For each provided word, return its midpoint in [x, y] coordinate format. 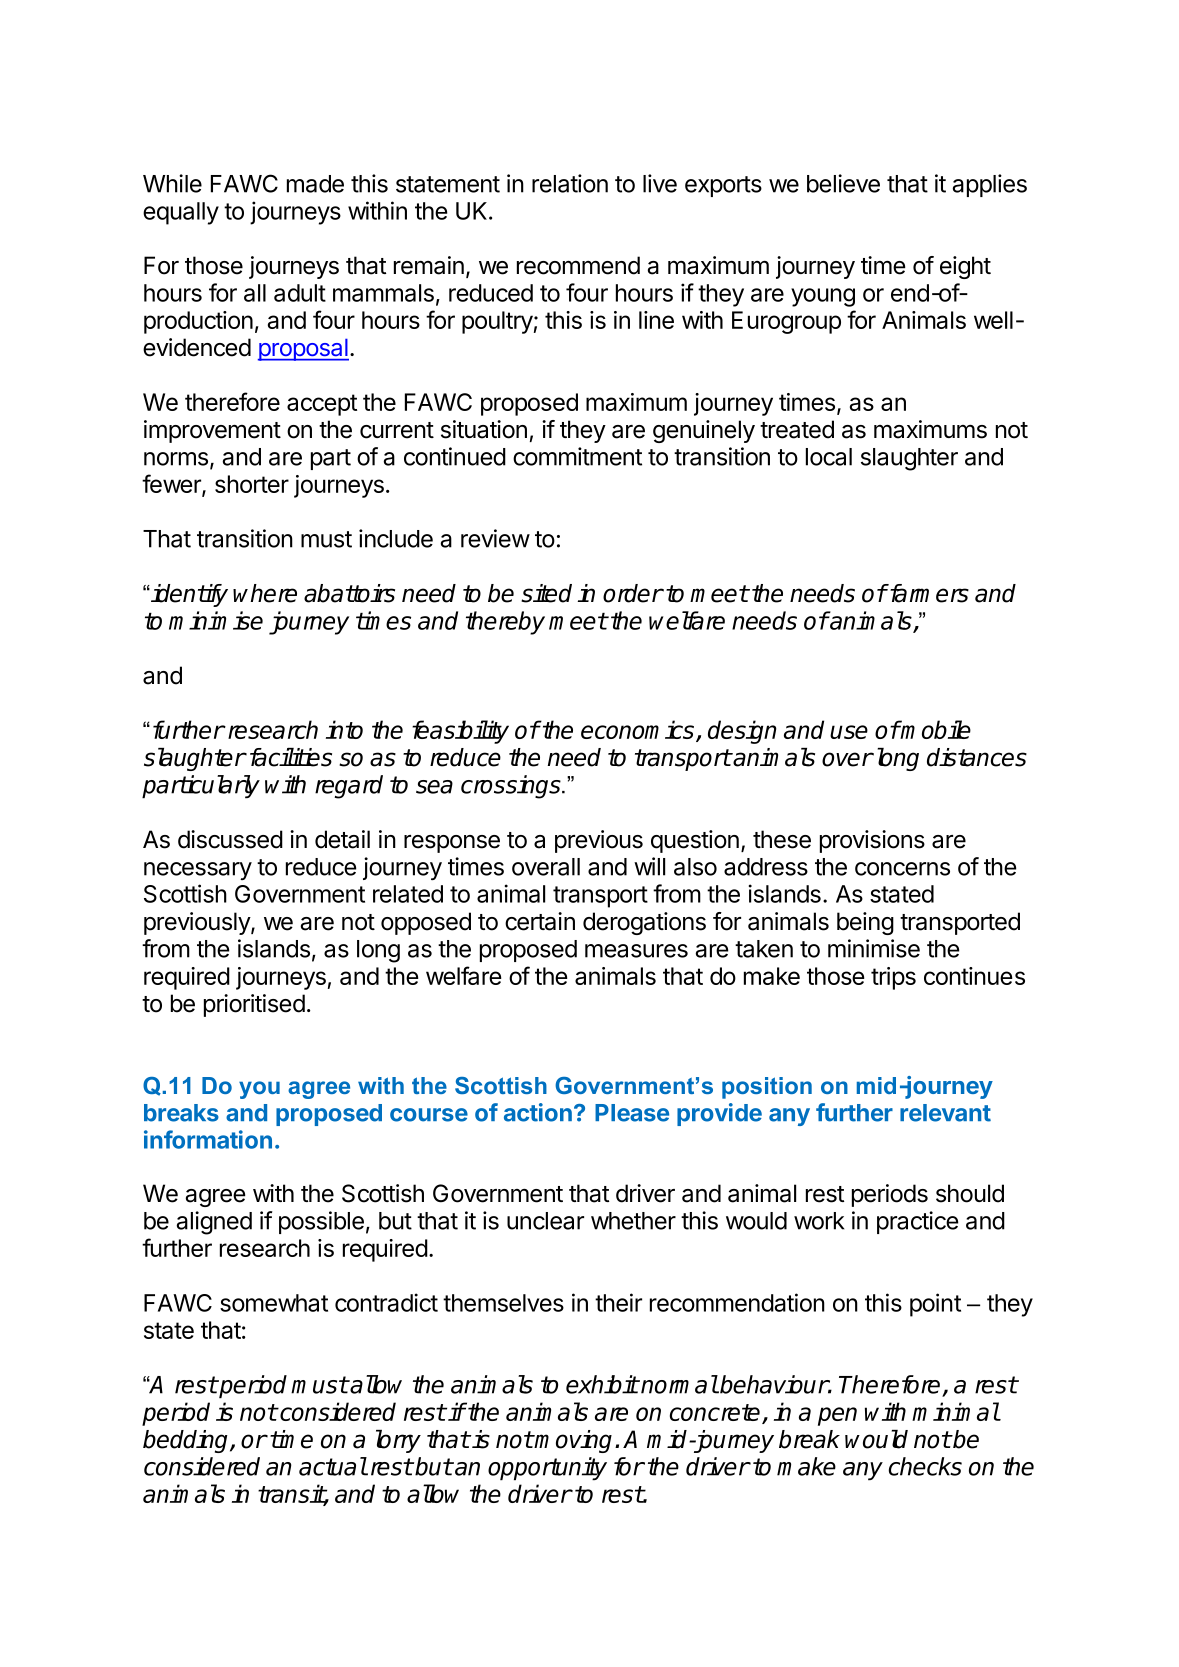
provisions [872, 841]
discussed [230, 839]
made [315, 184]
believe [843, 183]
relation [570, 183]
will [649, 866]
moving [573, 1441]
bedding [187, 1441]
